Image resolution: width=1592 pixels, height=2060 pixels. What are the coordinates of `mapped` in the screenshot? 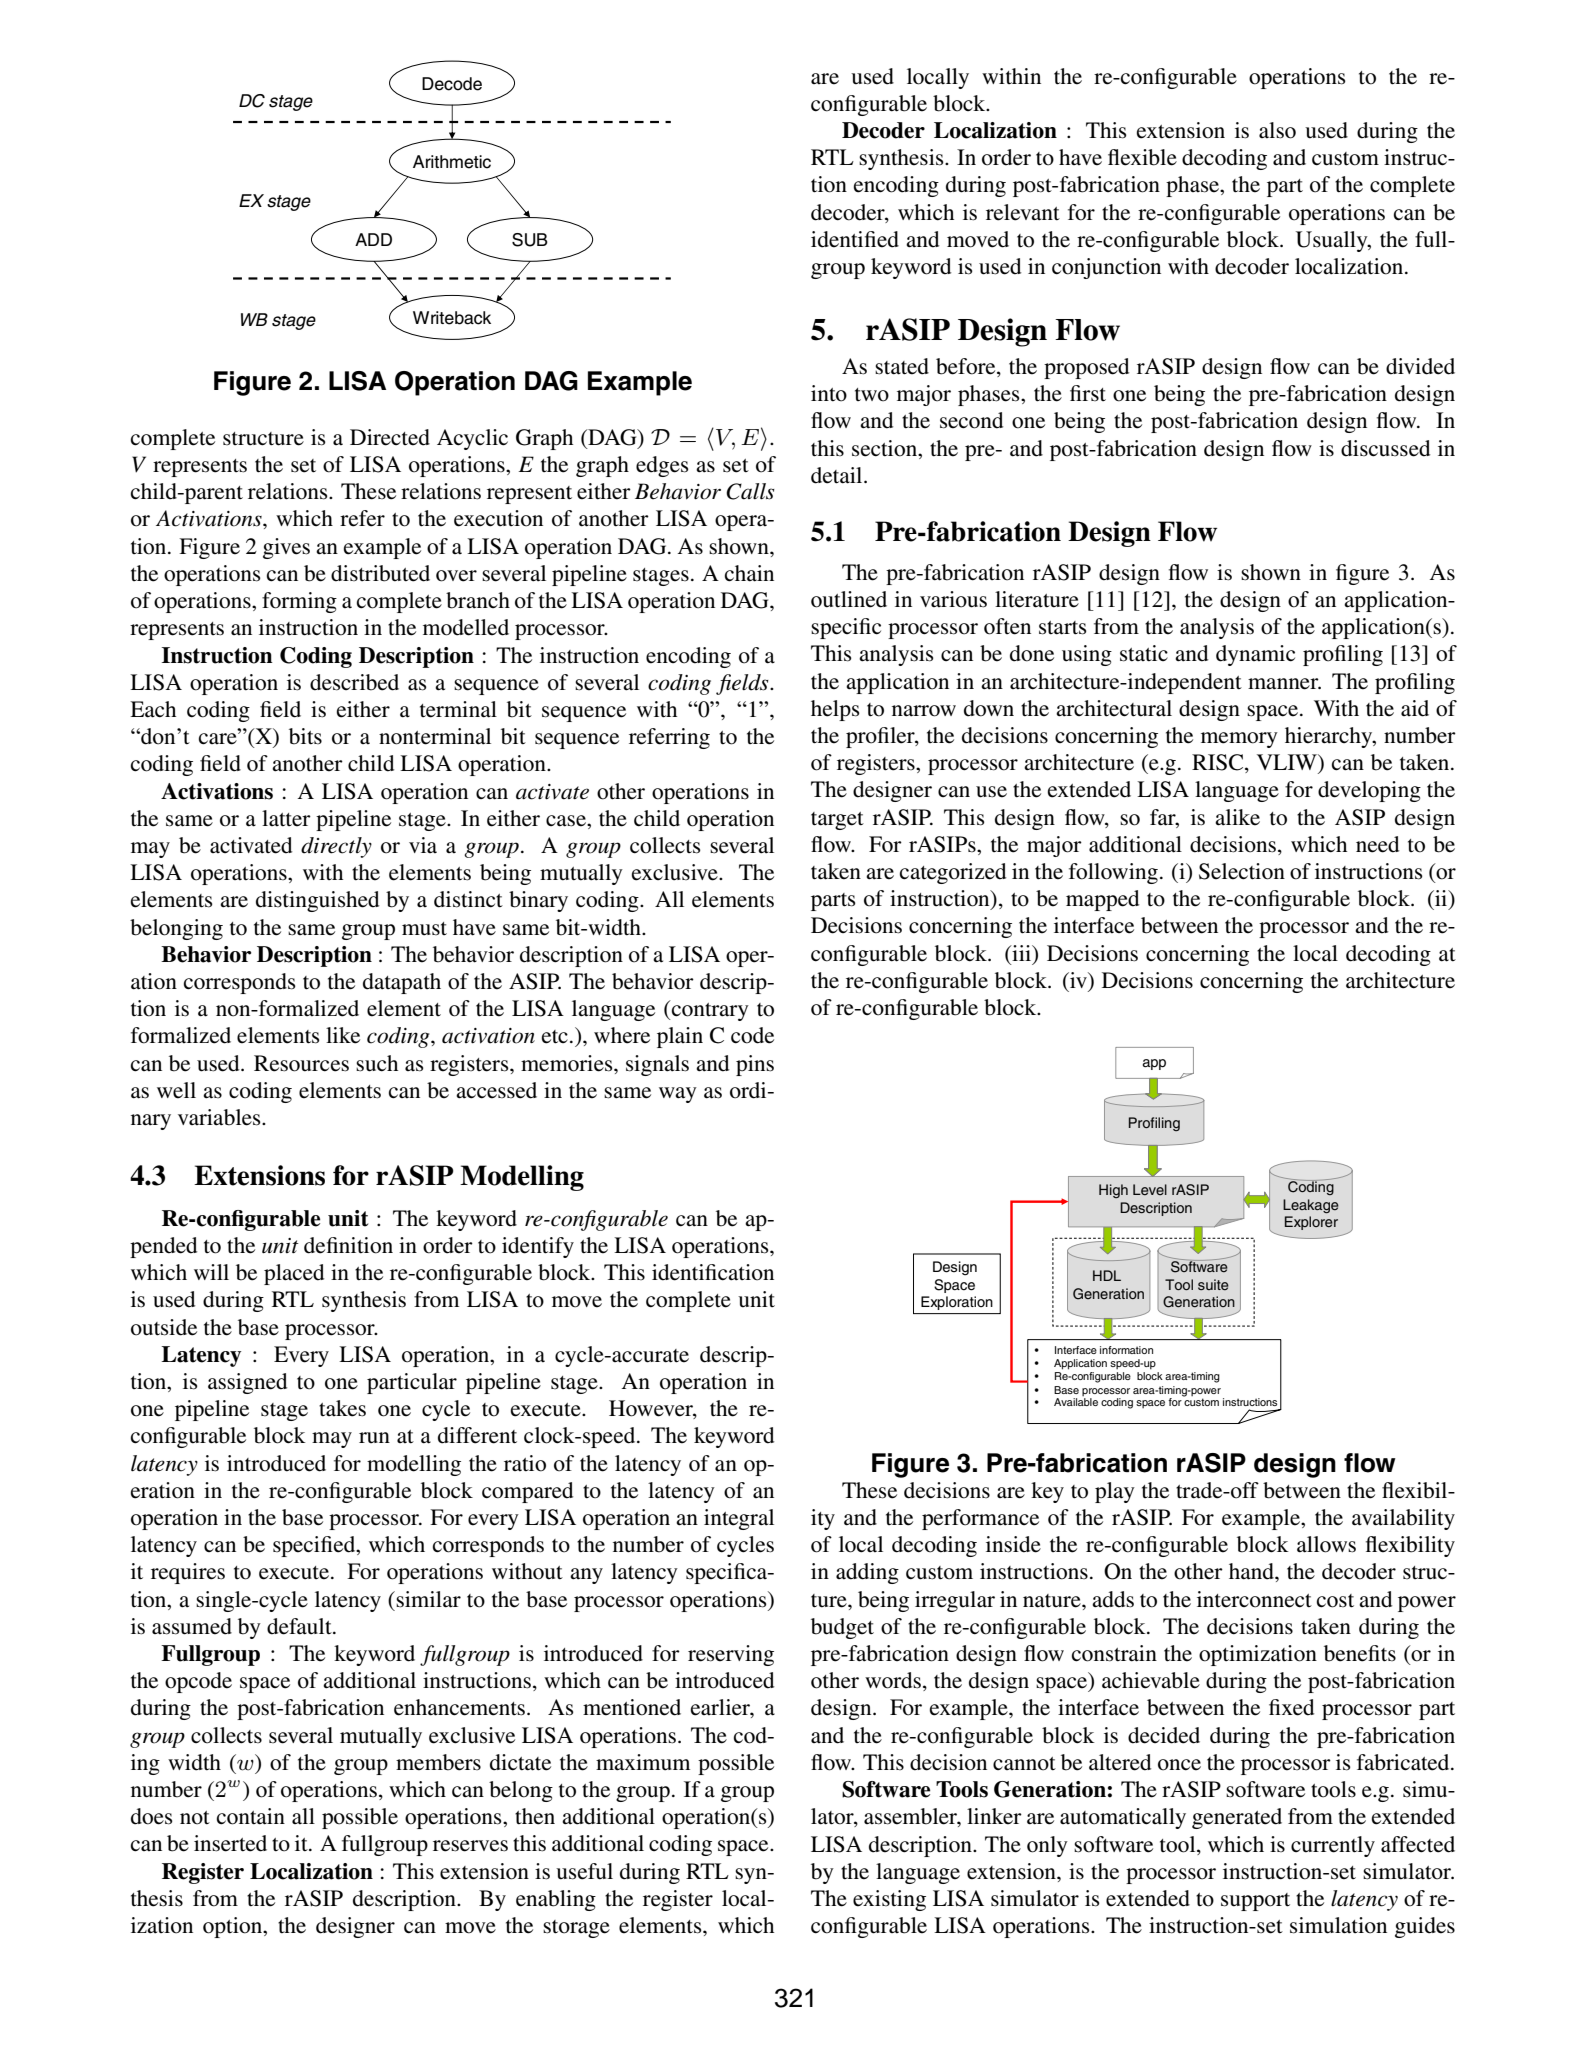 It's located at (1102, 900).
